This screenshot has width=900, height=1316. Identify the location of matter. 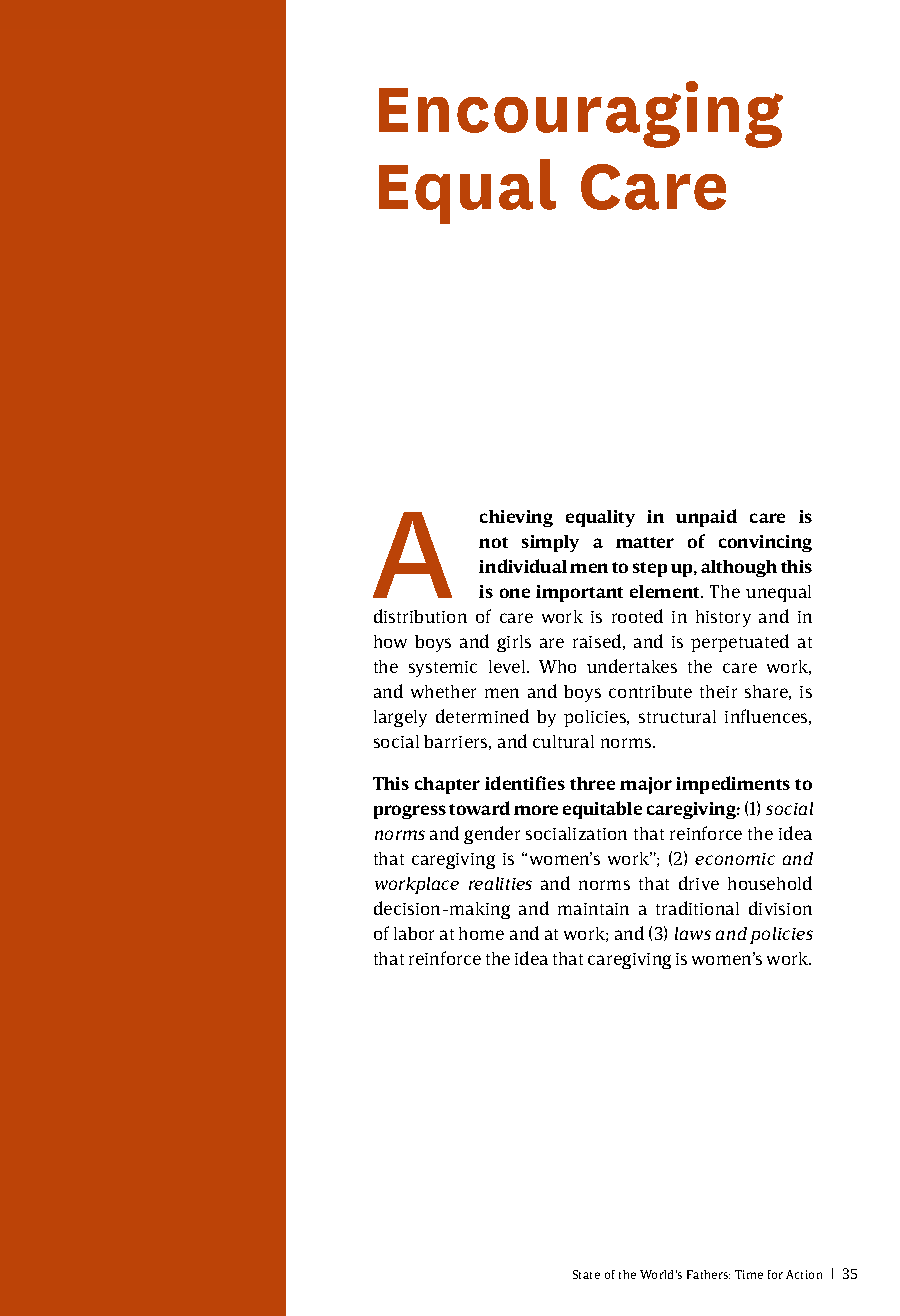
(645, 542).
